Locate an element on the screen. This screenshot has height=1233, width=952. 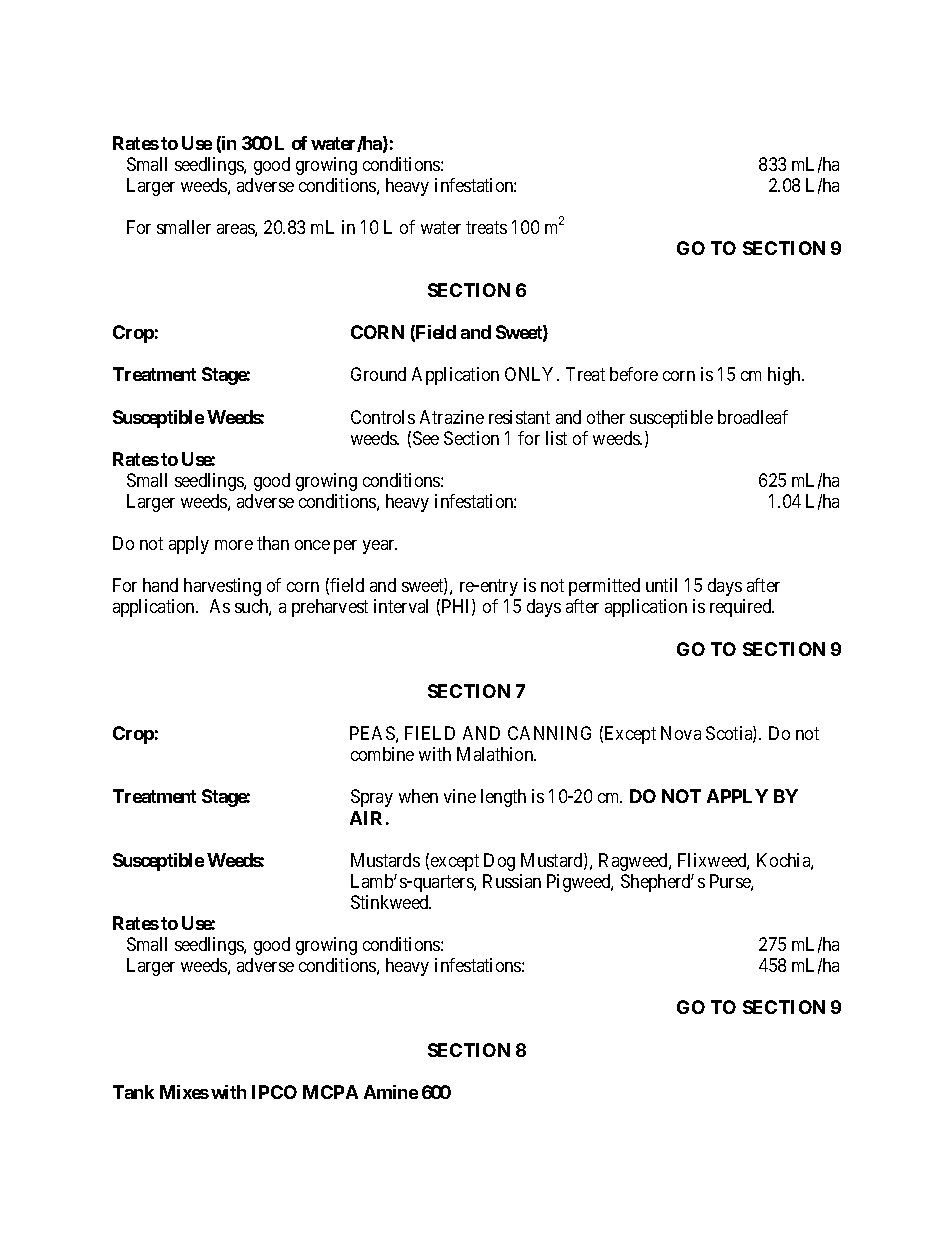
resistant is located at coordinates (519, 417).
